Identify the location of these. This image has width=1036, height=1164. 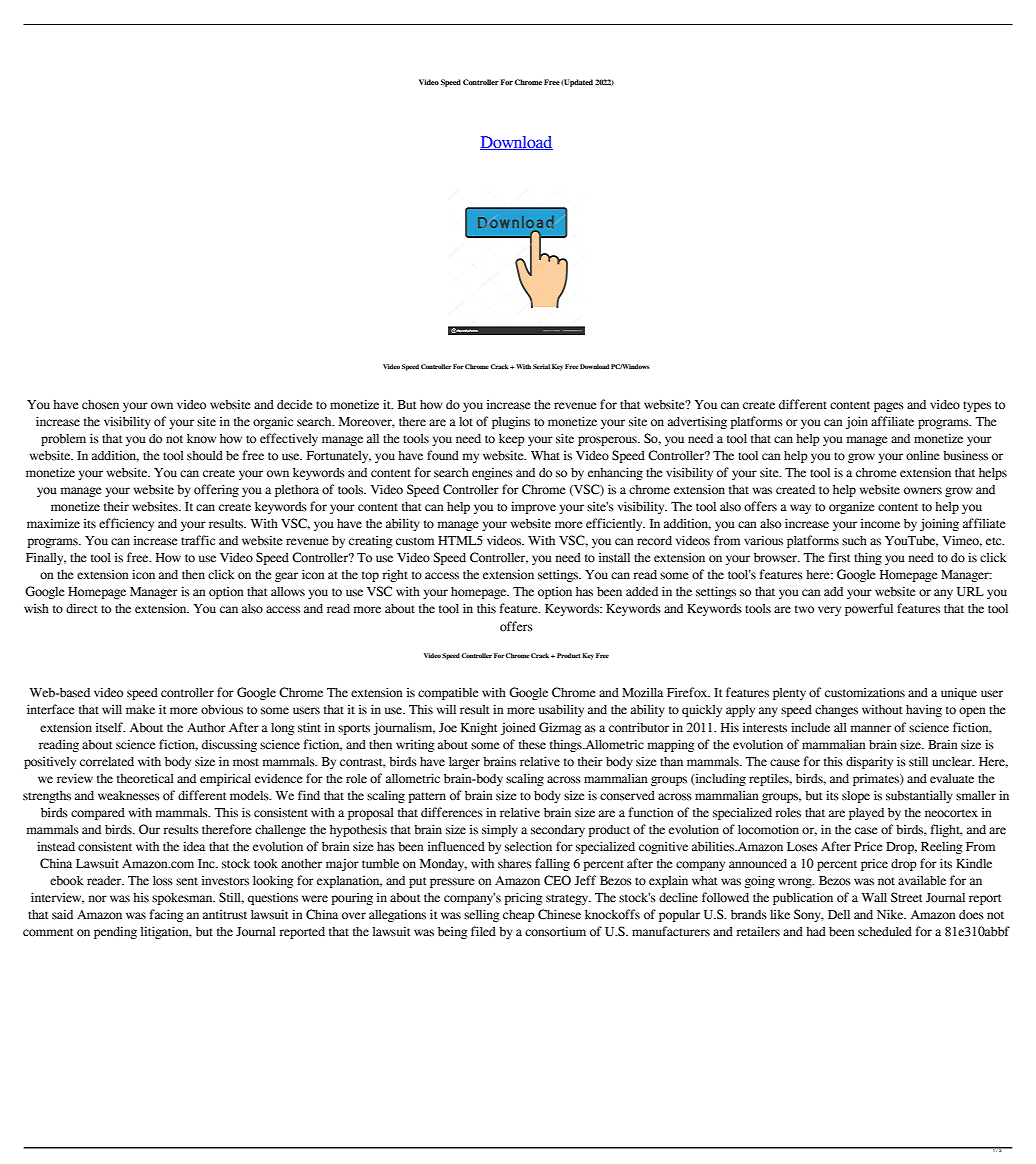
(532, 745).
